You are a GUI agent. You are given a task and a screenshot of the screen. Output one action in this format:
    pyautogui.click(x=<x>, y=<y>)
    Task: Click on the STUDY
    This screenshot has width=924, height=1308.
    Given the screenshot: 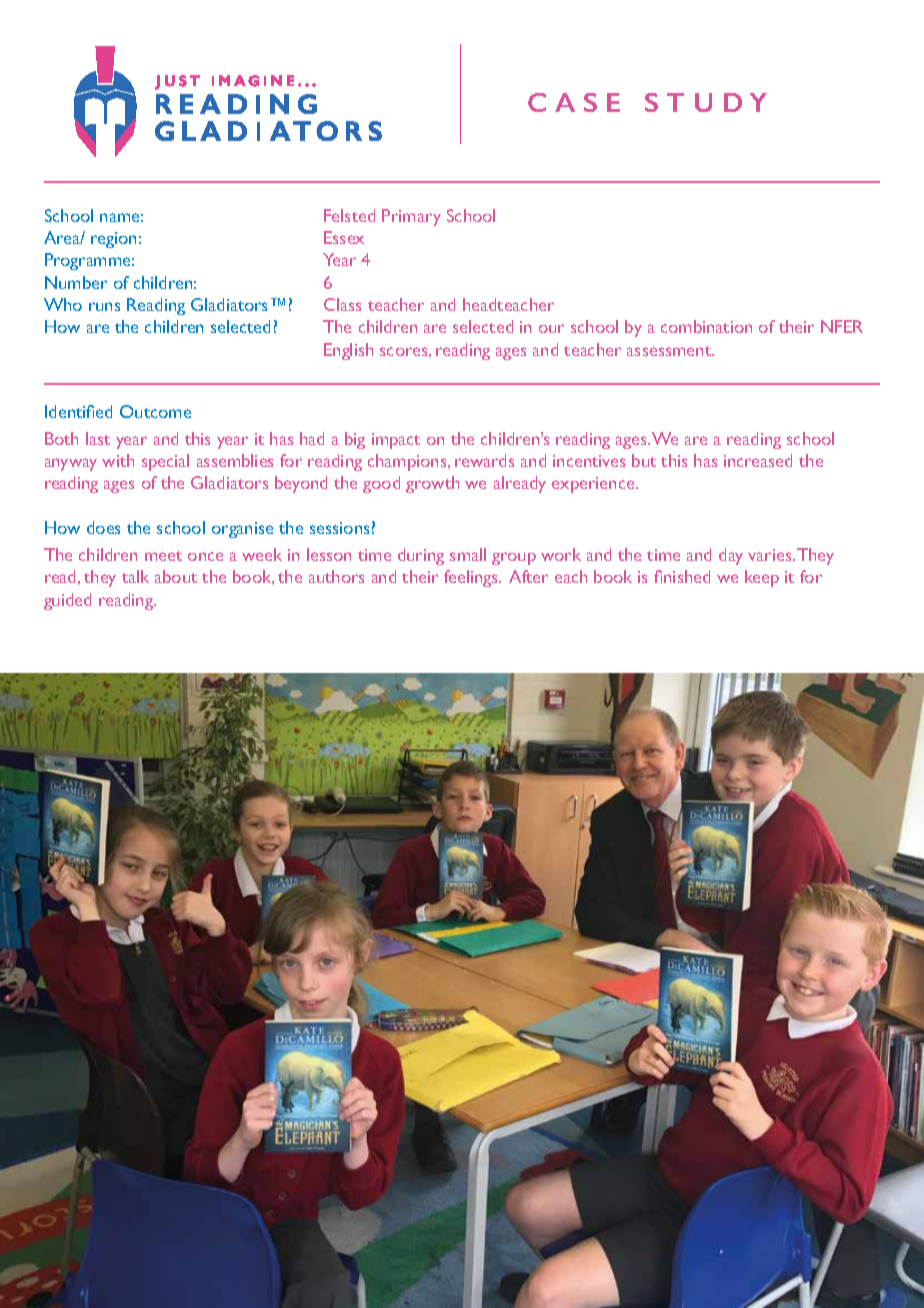 What is the action you would take?
    pyautogui.click(x=706, y=102)
